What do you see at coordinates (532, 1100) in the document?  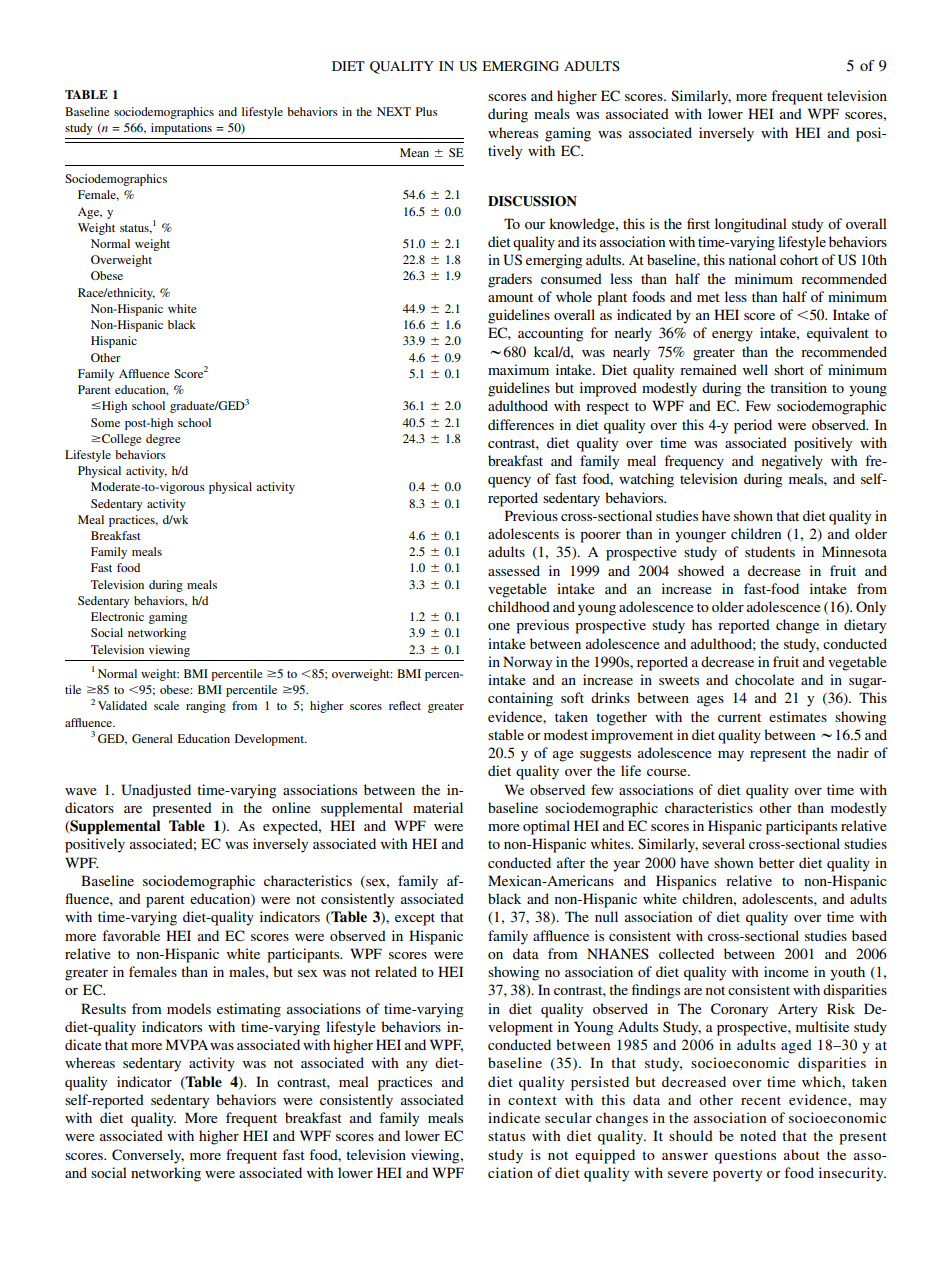 I see `context` at bounding box center [532, 1100].
